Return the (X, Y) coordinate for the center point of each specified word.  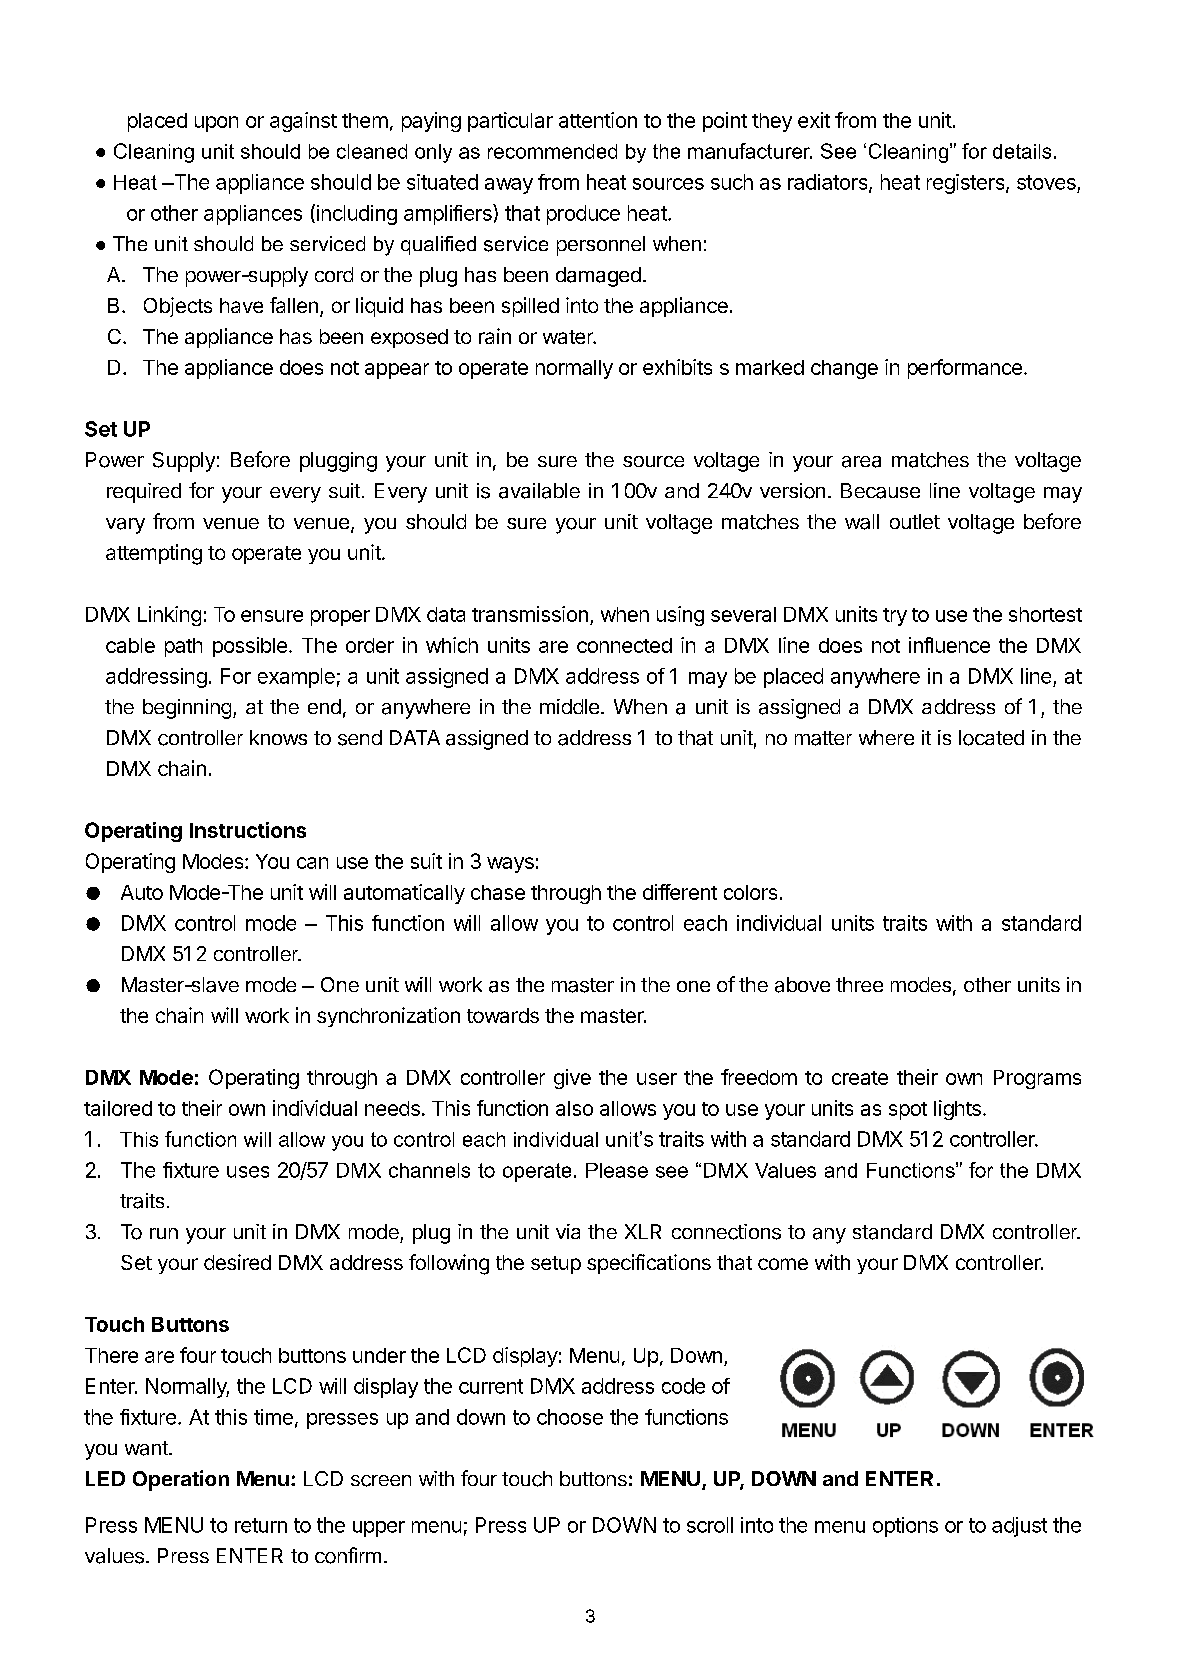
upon (216, 124)
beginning (187, 709)
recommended (552, 151)
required (144, 493)
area (861, 462)
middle (569, 706)
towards (503, 1015)
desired (237, 1262)
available (539, 491)
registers (967, 184)
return (261, 1525)
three (859, 984)
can (312, 863)
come (783, 1264)
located (991, 738)
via (568, 1231)
